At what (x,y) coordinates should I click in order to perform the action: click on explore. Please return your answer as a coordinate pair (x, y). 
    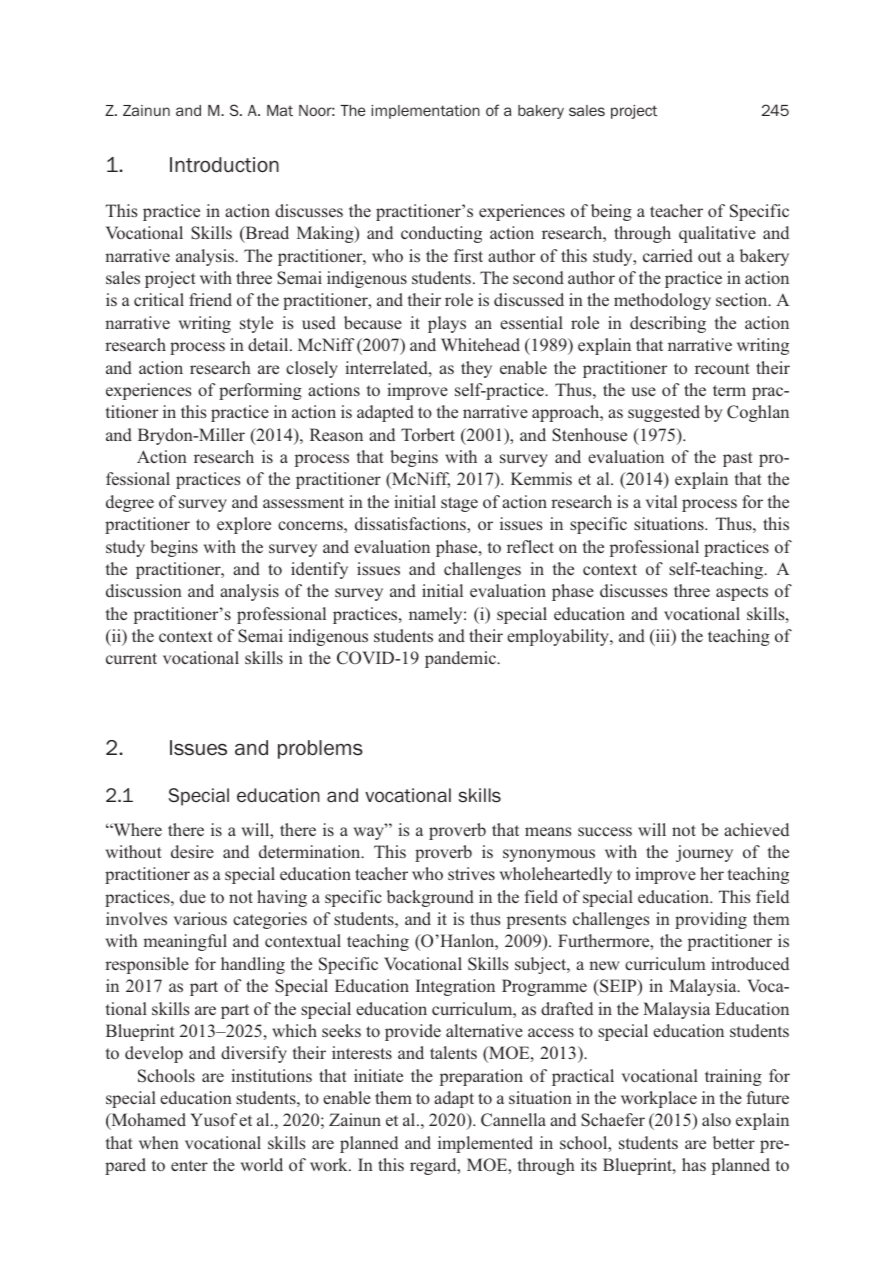
    Looking at the image, I should click on (244, 525).
